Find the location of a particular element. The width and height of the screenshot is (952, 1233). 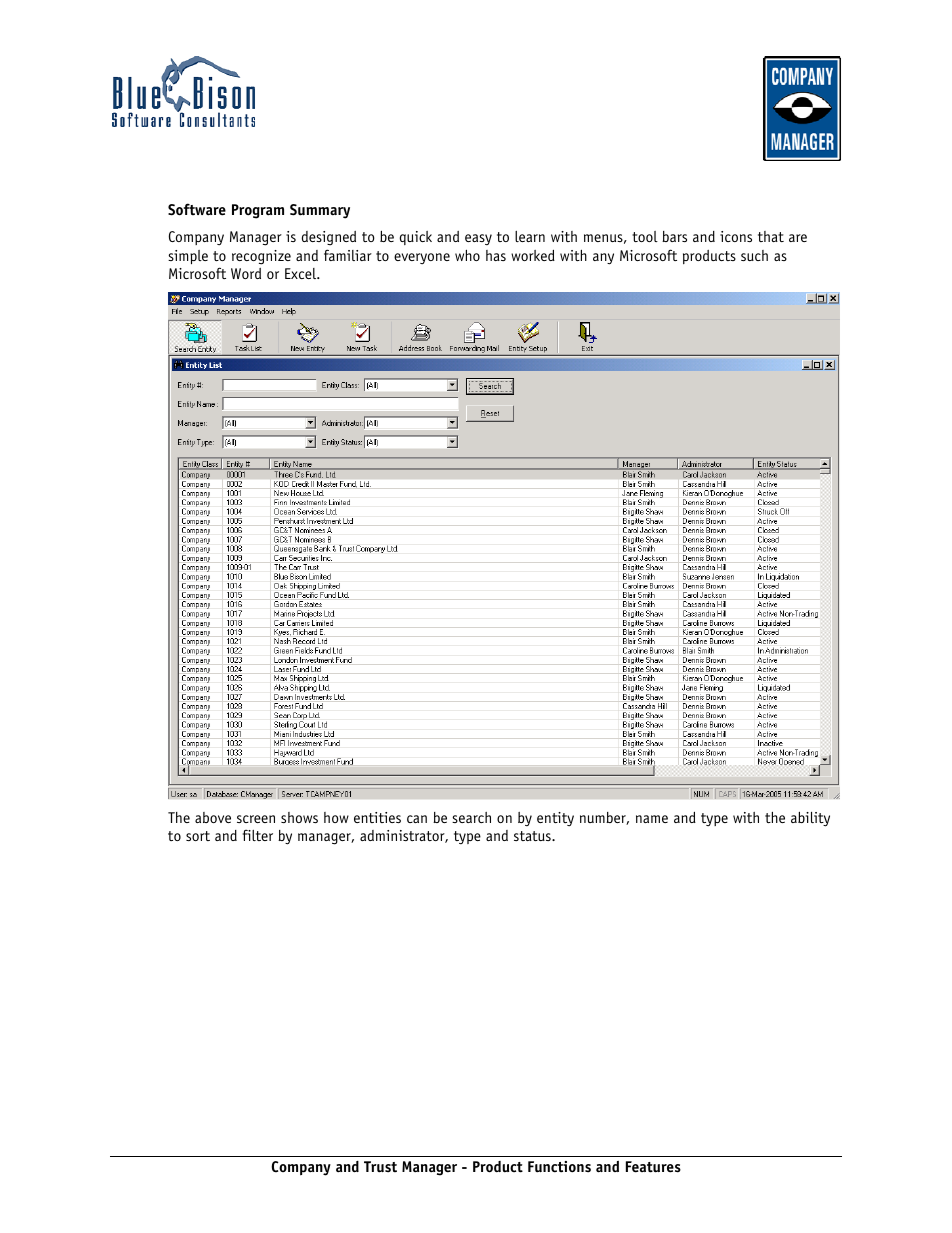

easy is located at coordinates (478, 239).
